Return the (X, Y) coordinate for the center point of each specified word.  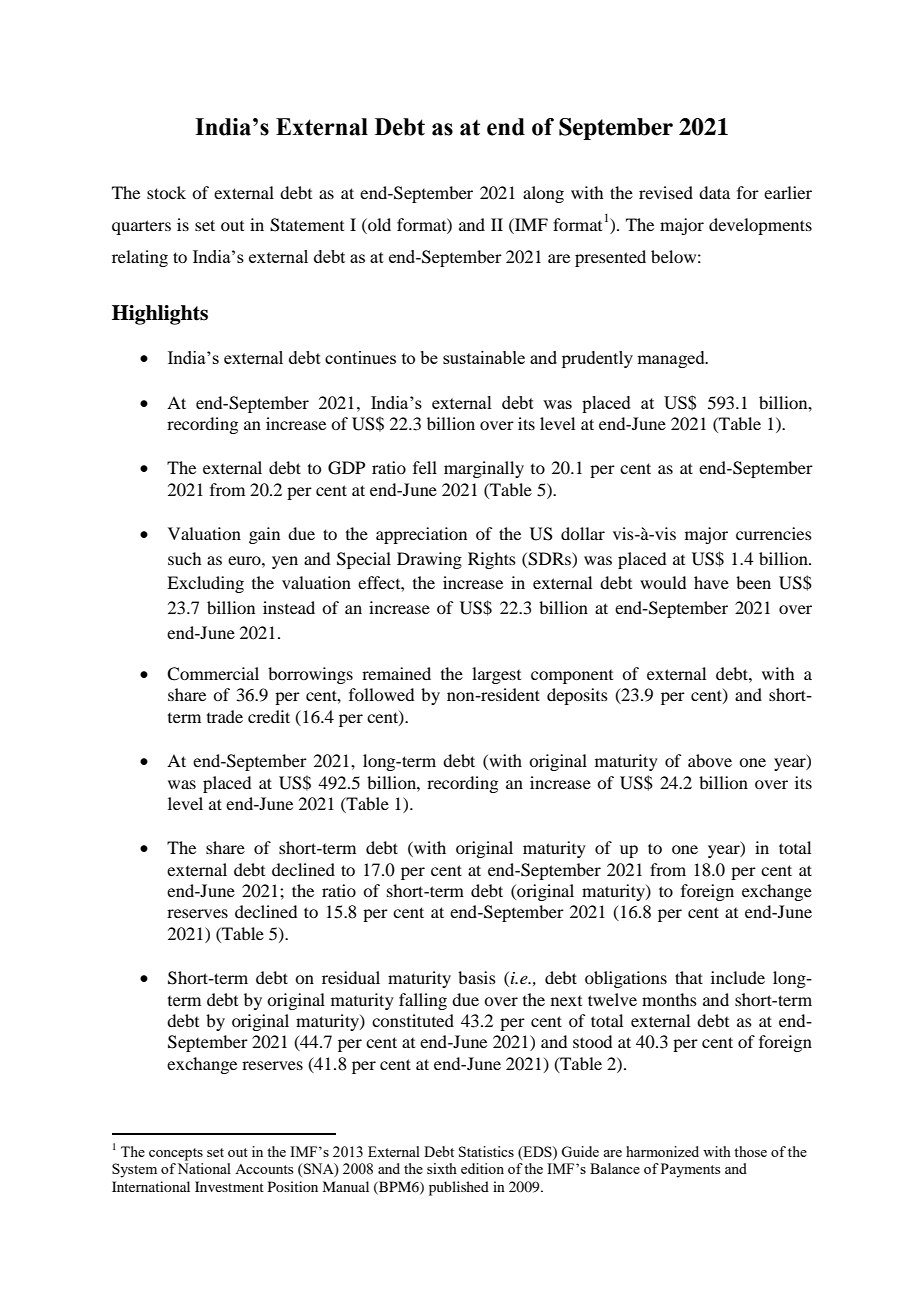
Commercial (213, 674)
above (710, 760)
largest (496, 675)
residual (351, 977)
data (714, 192)
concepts (176, 1154)
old (378, 224)
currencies (774, 533)
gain (264, 535)
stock (166, 192)
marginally (484, 469)
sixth (442, 1168)
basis (477, 977)
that (689, 977)
